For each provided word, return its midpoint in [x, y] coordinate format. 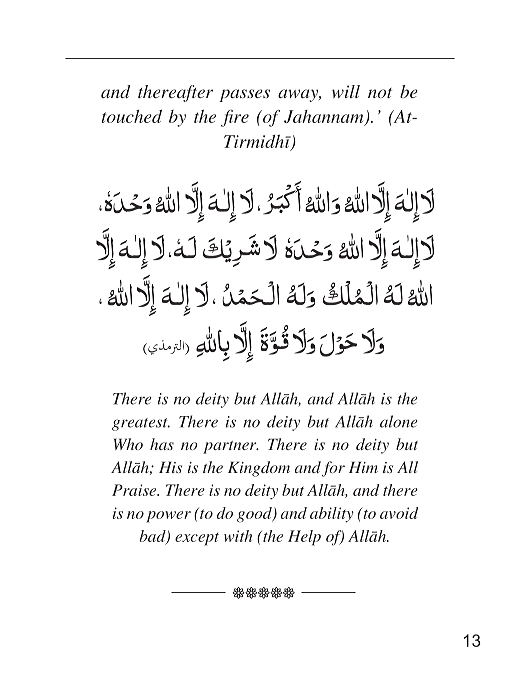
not [380, 93]
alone [399, 421]
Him [363, 467]
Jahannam [325, 118]
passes [244, 95]
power [168, 517]
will [346, 91]
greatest [141, 424]
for [333, 469]
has [162, 444]
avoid [399, 513]
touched [132, 116]
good [255, 515]
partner [231, 447]
